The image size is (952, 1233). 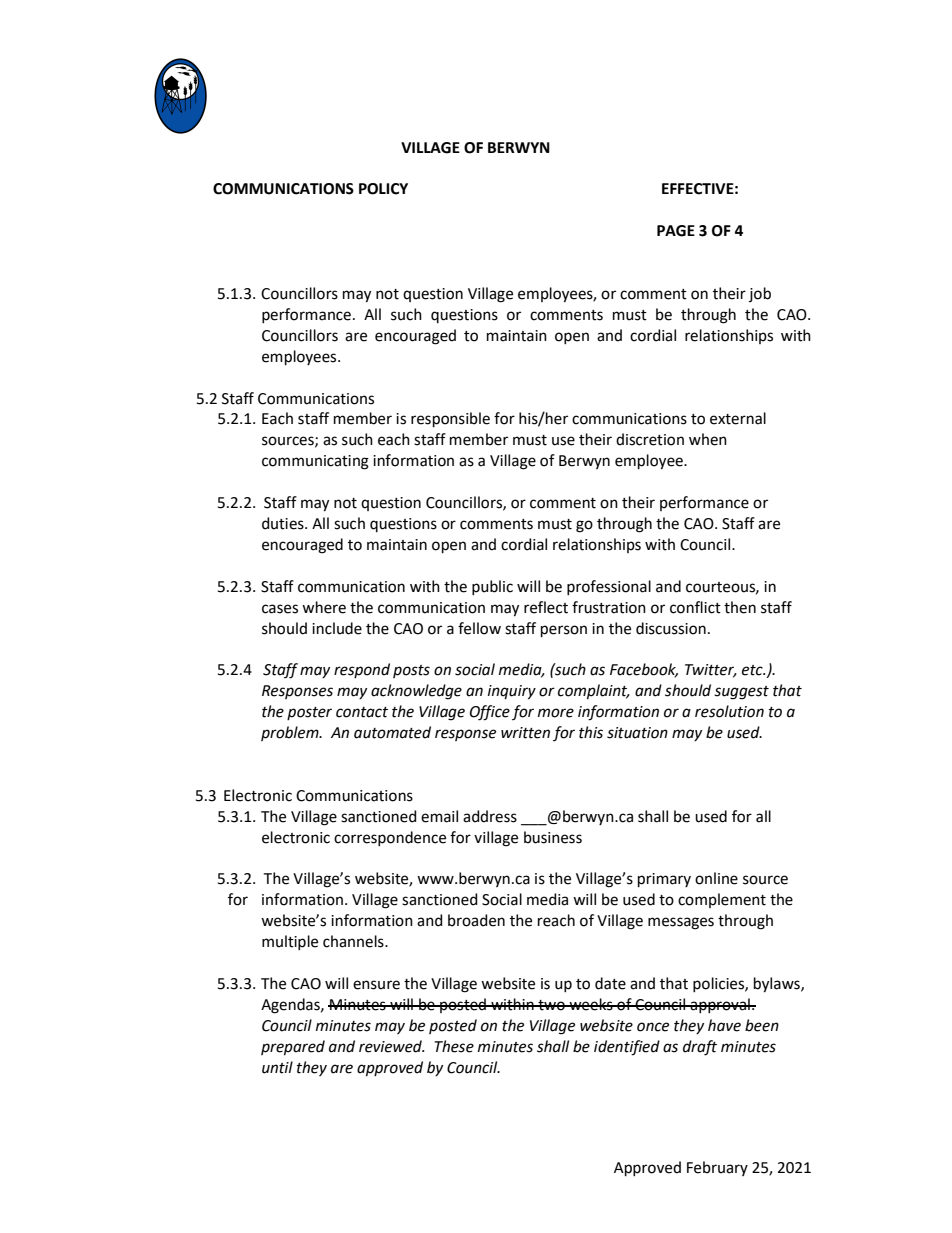 I want to click on These, so click(x=454, y=1046).
